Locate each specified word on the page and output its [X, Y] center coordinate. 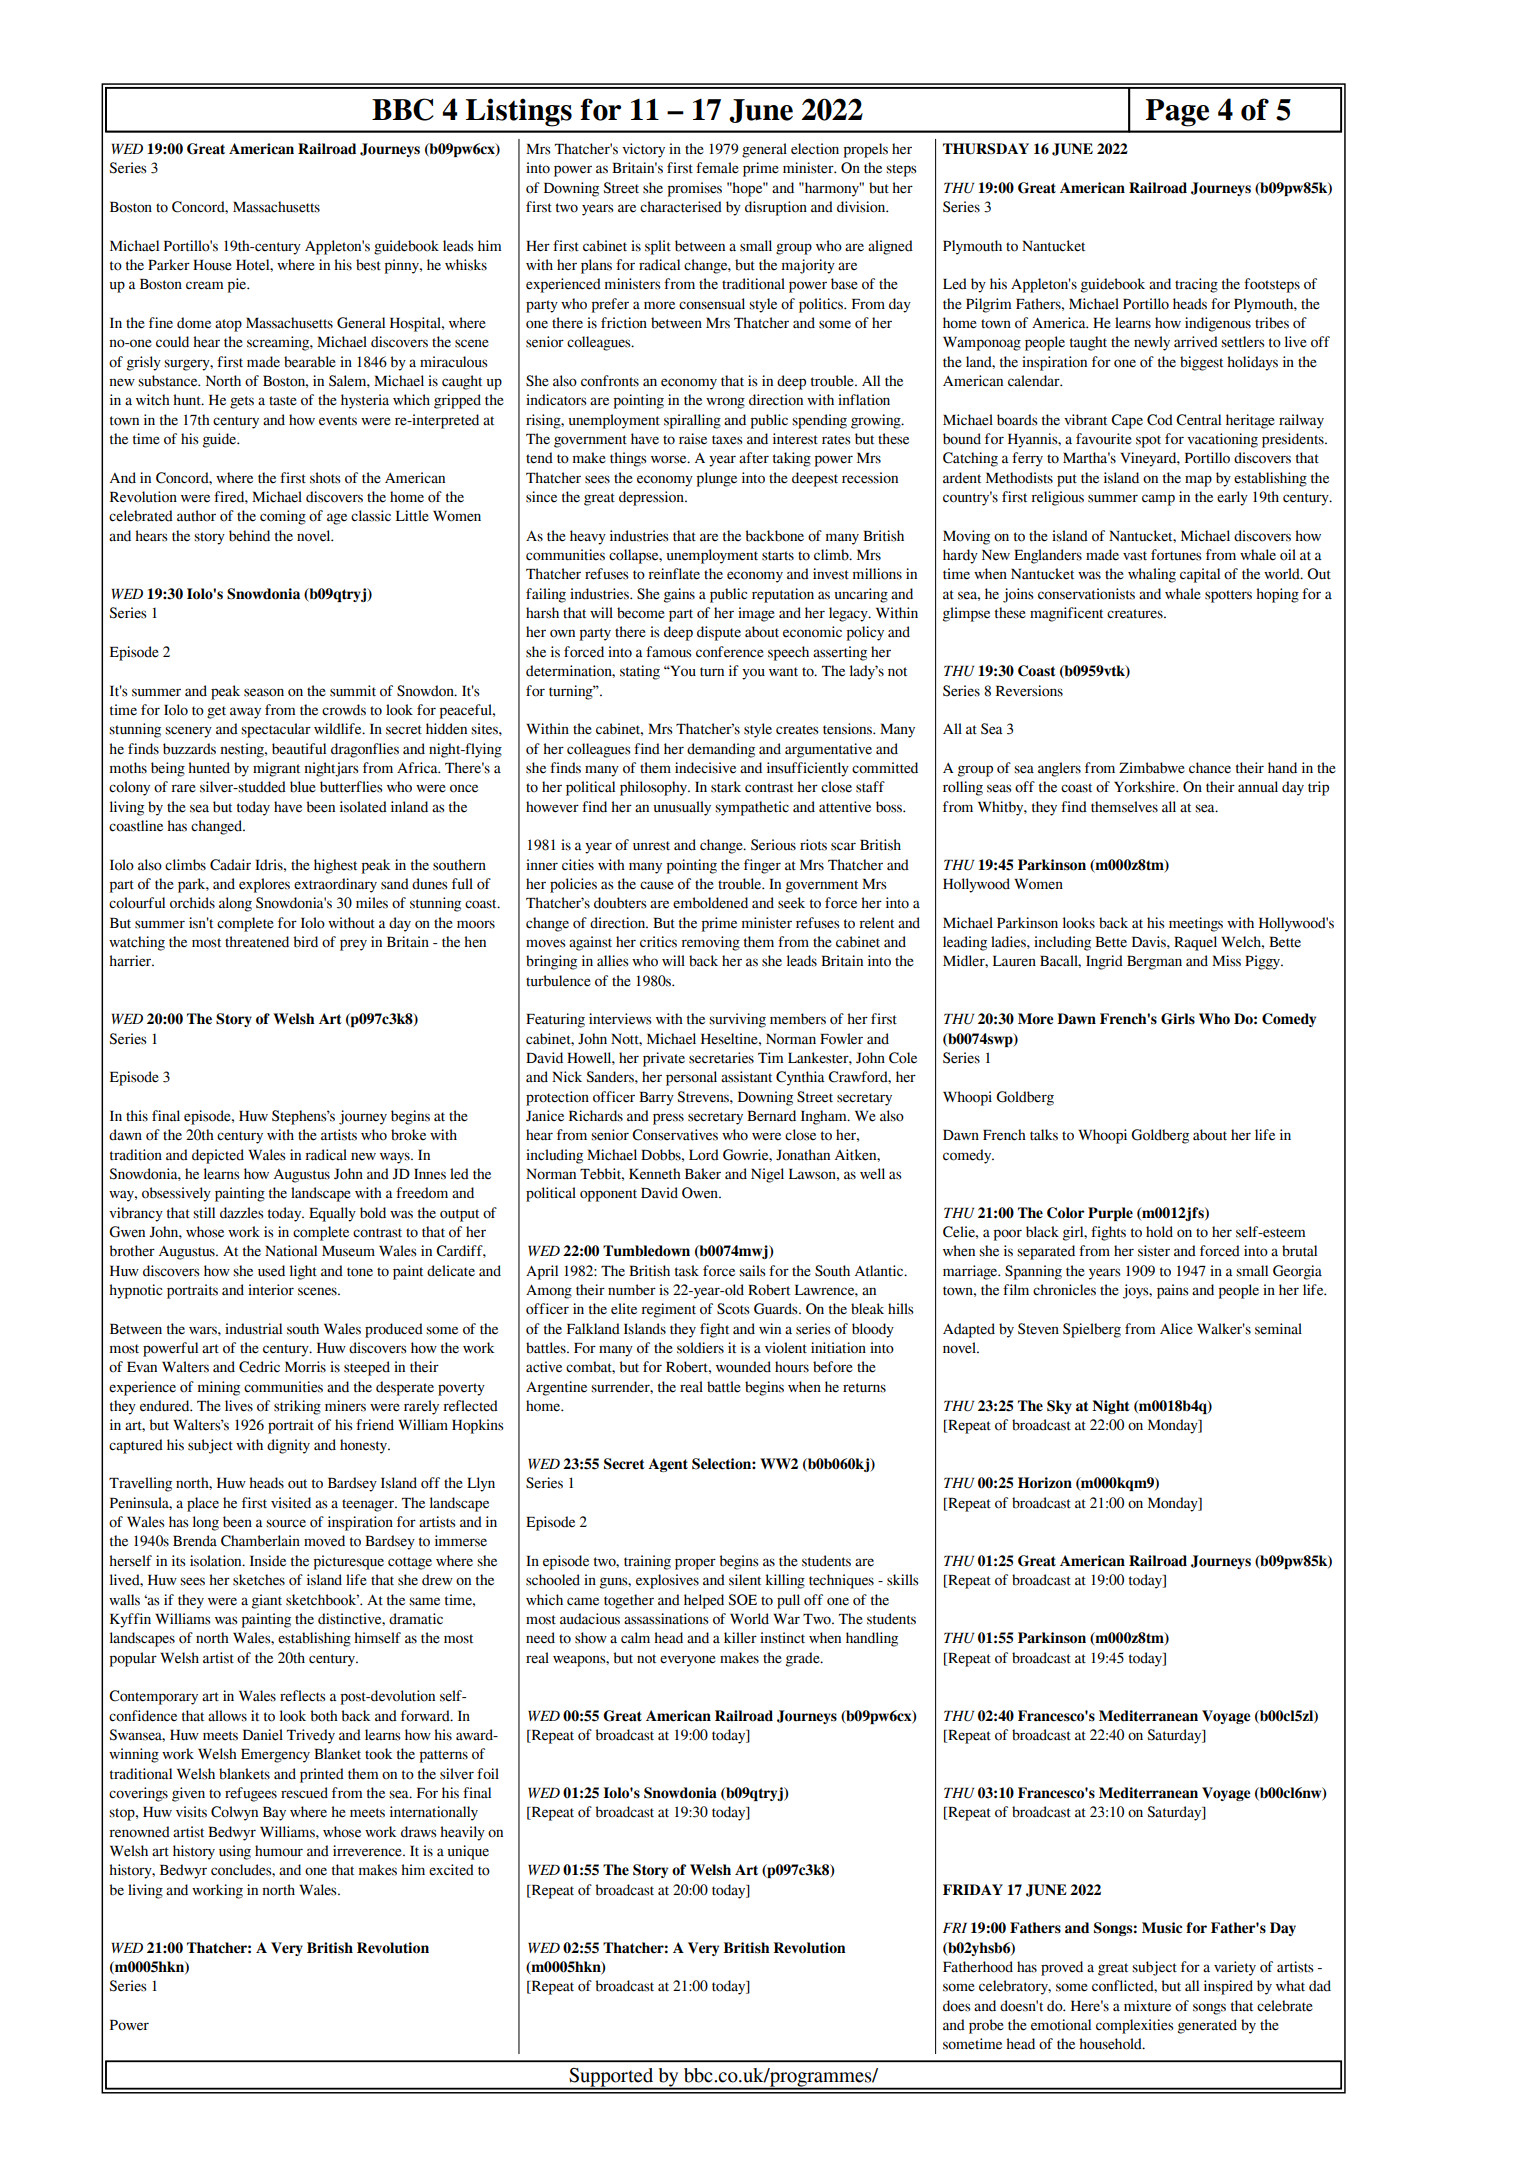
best [368, 265]
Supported [611, 2078]
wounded [743, 1367]
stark [726, 787]
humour [279, 1851]
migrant [276, 769]
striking [297, 1407]
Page [1177, 113]
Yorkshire [1146, 787]
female [717, 168]
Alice [1176, 1329]
